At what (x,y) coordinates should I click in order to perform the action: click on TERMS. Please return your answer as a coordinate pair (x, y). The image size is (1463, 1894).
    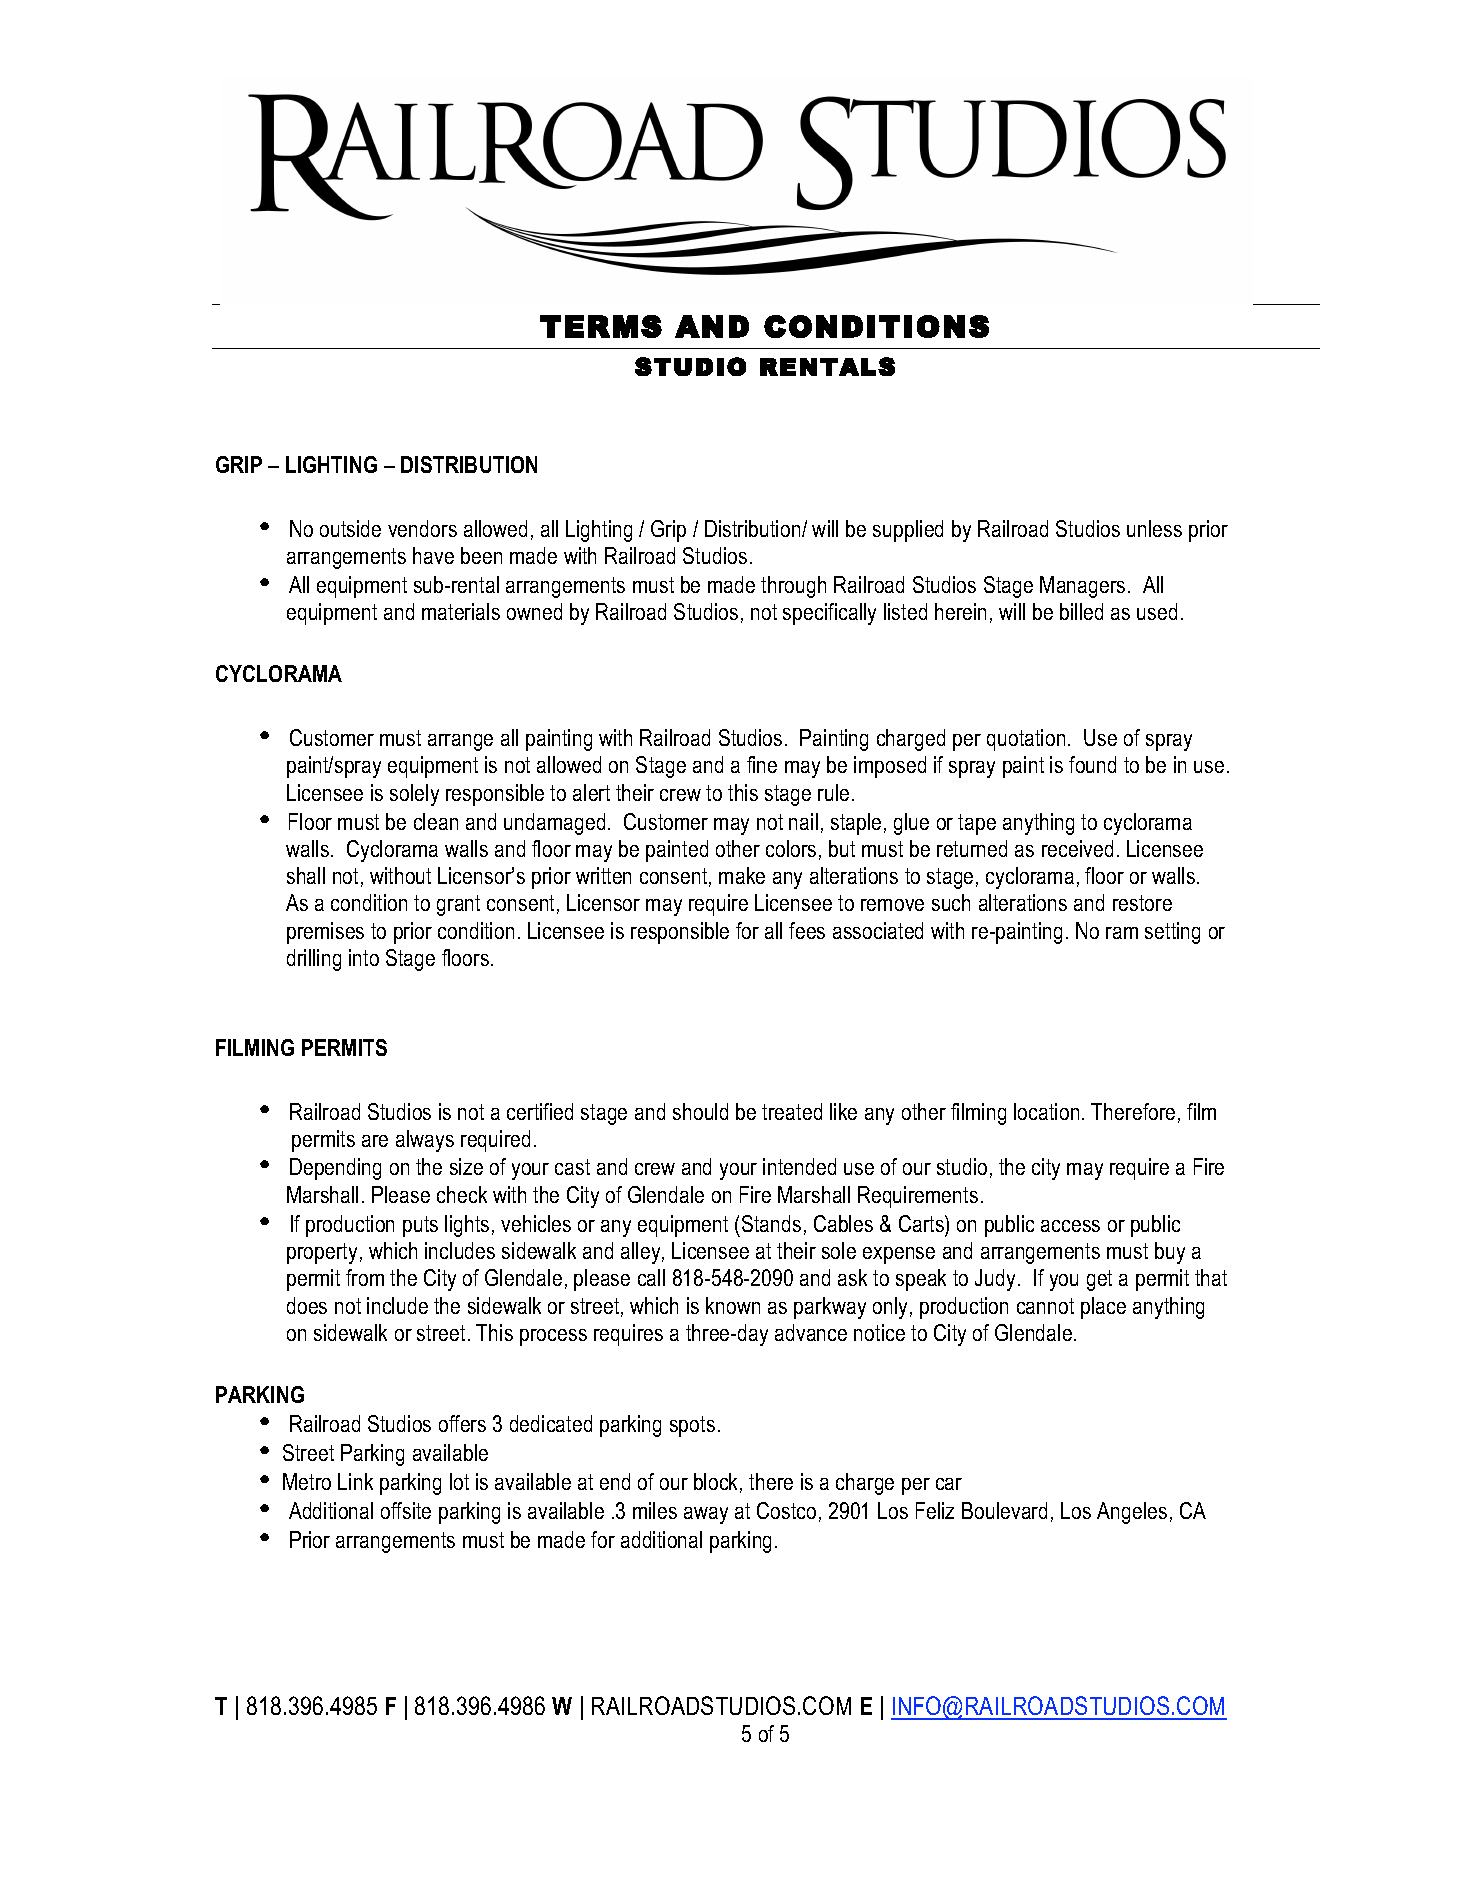
    Looking at the image, I should click on (601, 326).
